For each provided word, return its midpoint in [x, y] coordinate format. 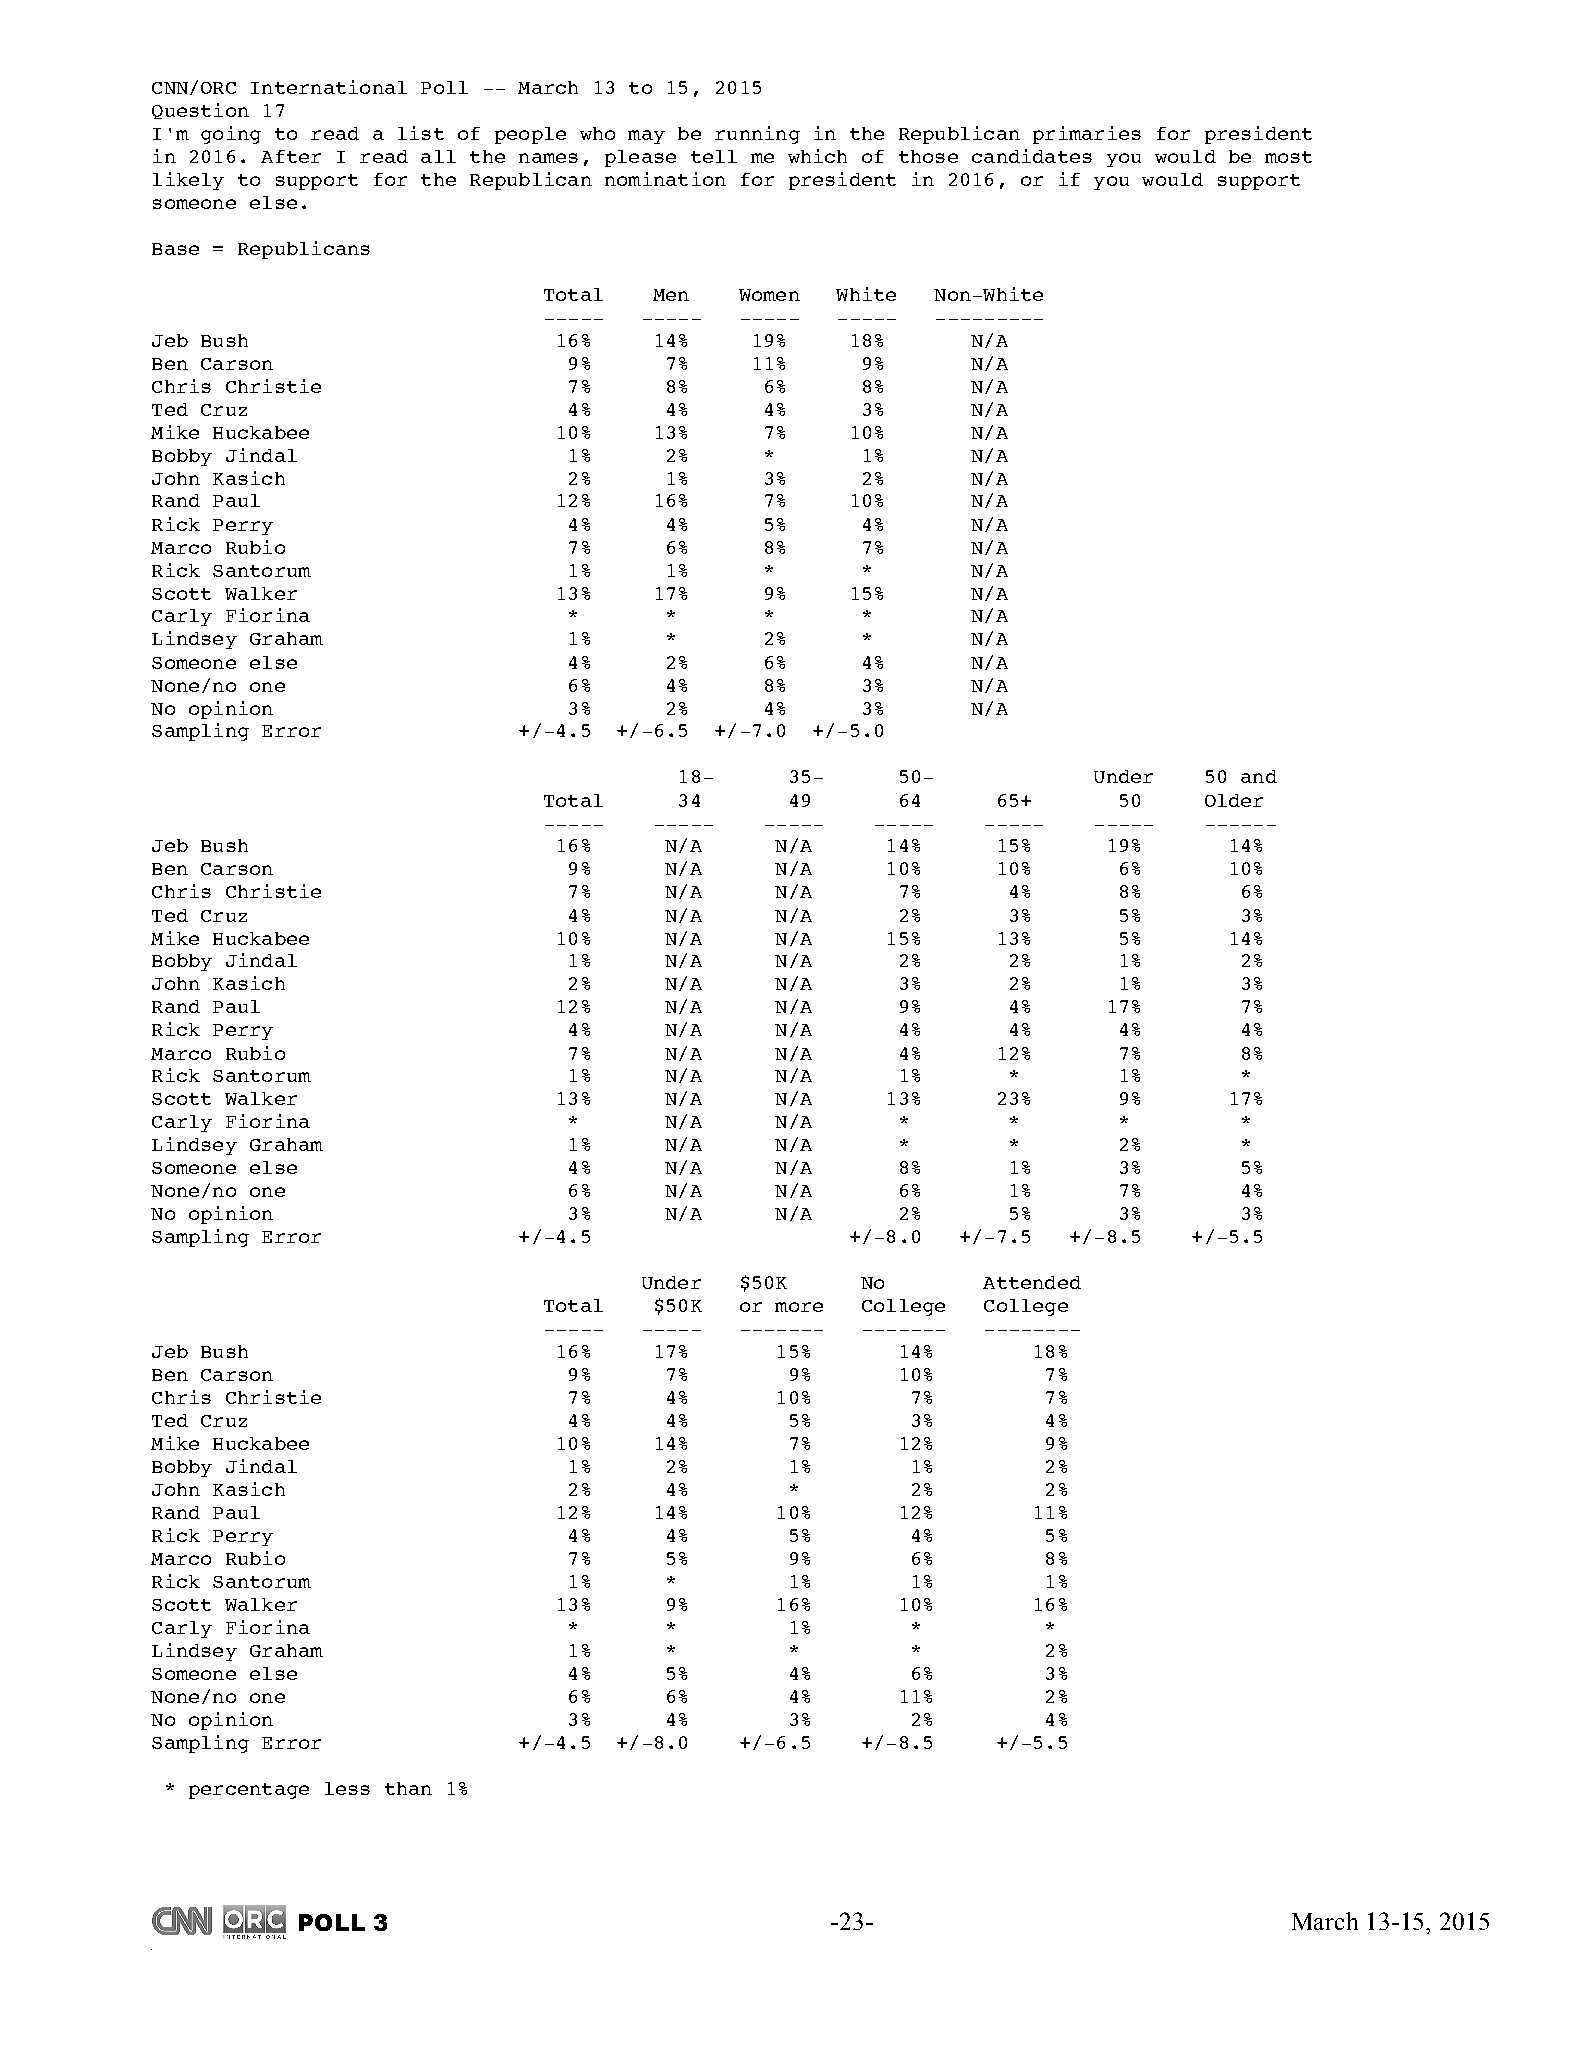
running [757, 135]
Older [1234, 800]
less [347, 1788]
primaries [1087, 135]
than [408, 1788]
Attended [1032, 1282]
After [291, 156]
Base [175, 249]
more [799, 1307]
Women [769, 295]
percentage [249, 1791]
